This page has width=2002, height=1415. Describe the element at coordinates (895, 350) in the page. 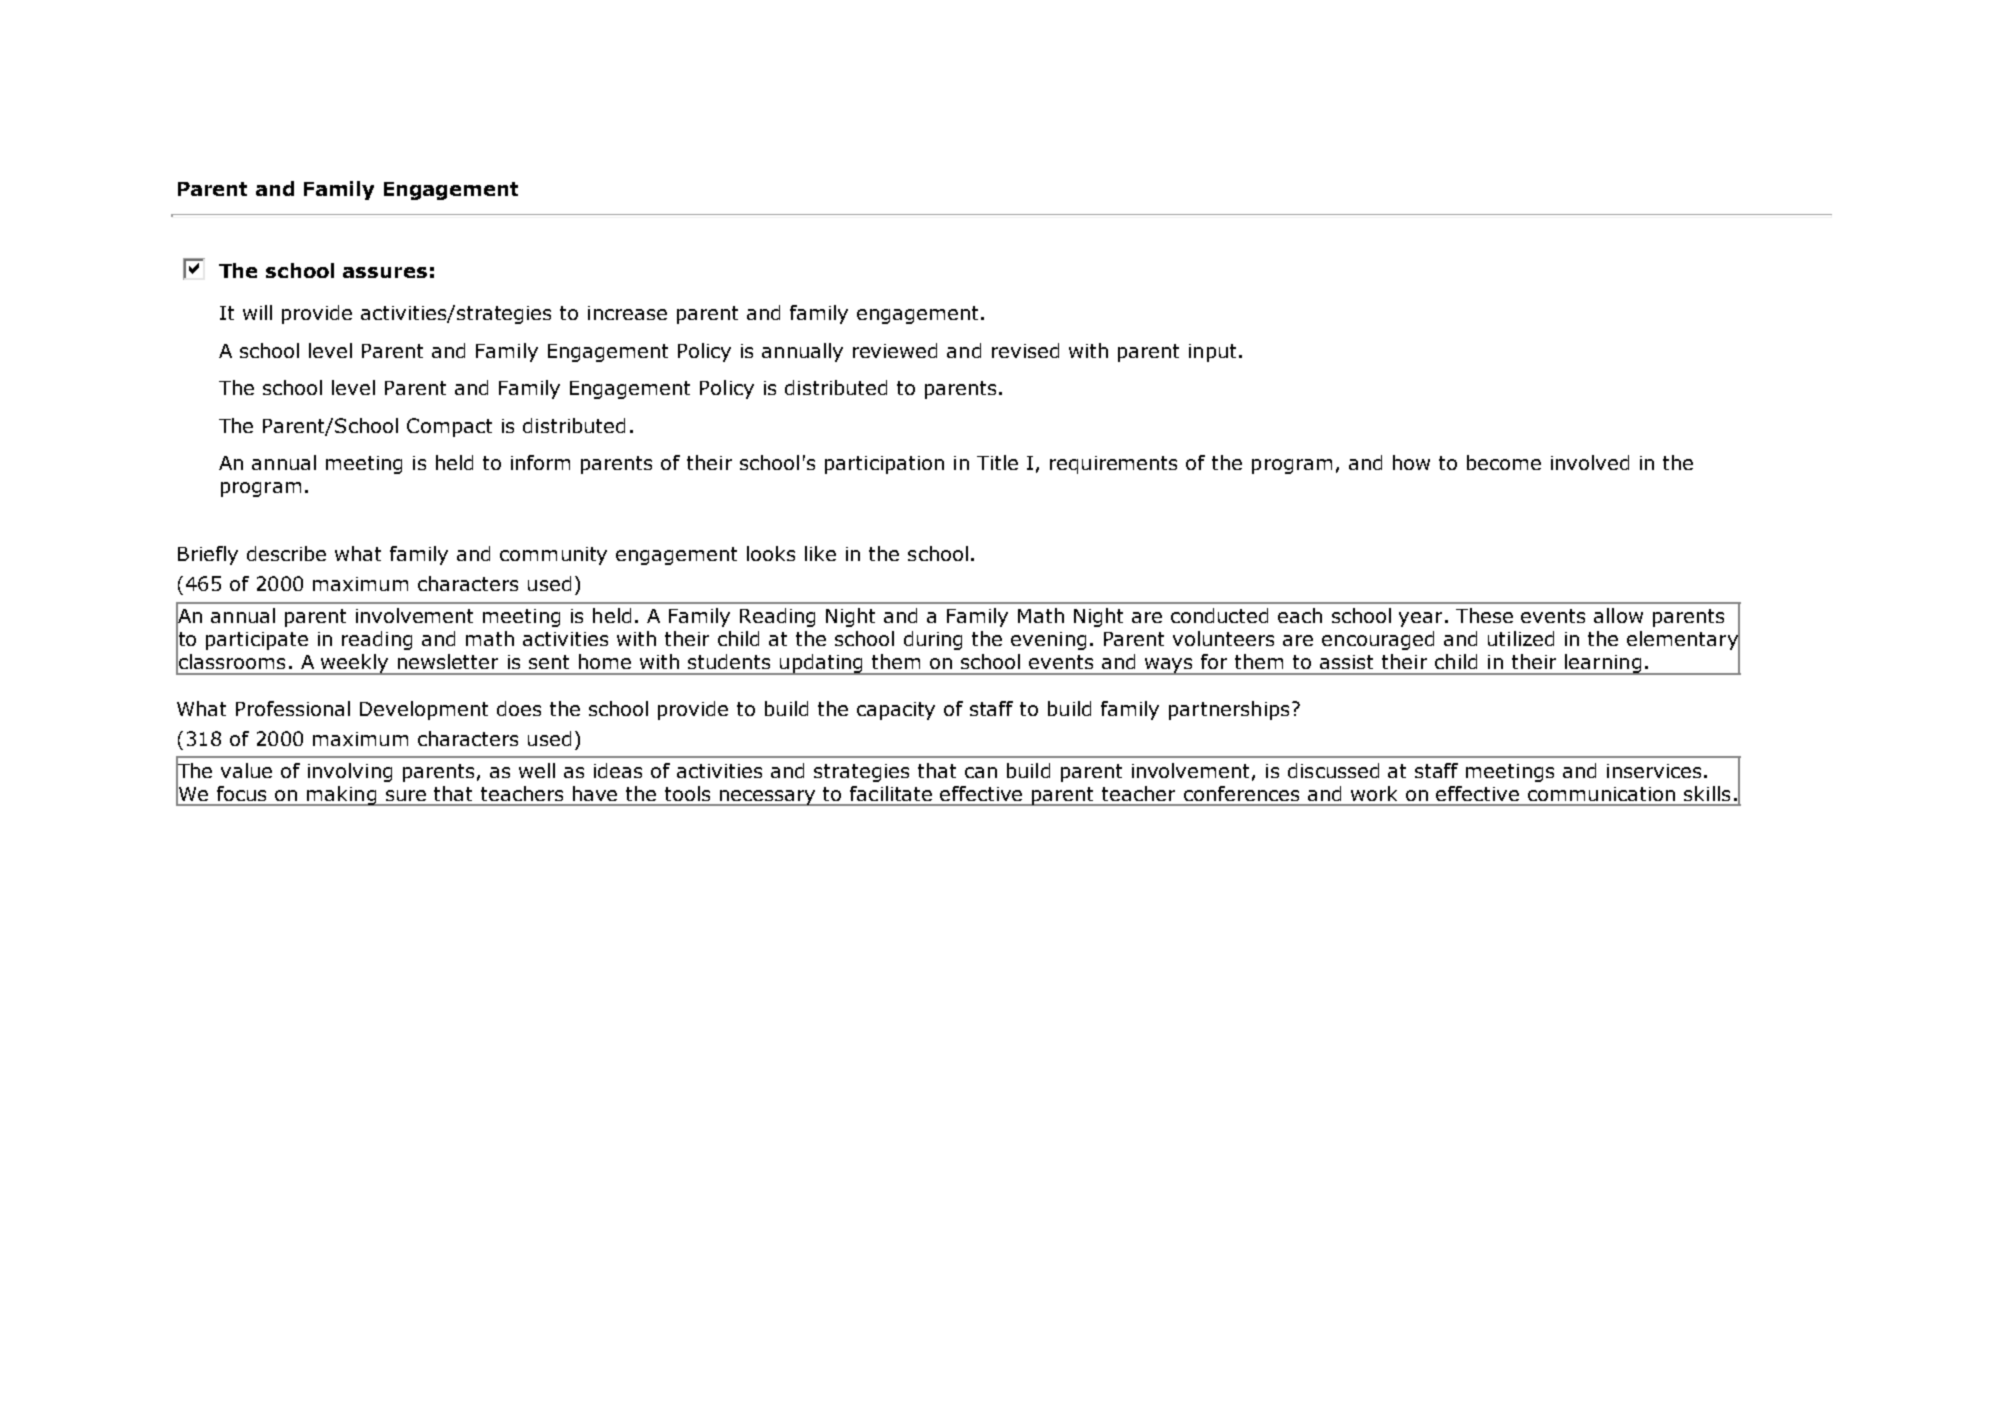

I see `reviewed` at that location.
